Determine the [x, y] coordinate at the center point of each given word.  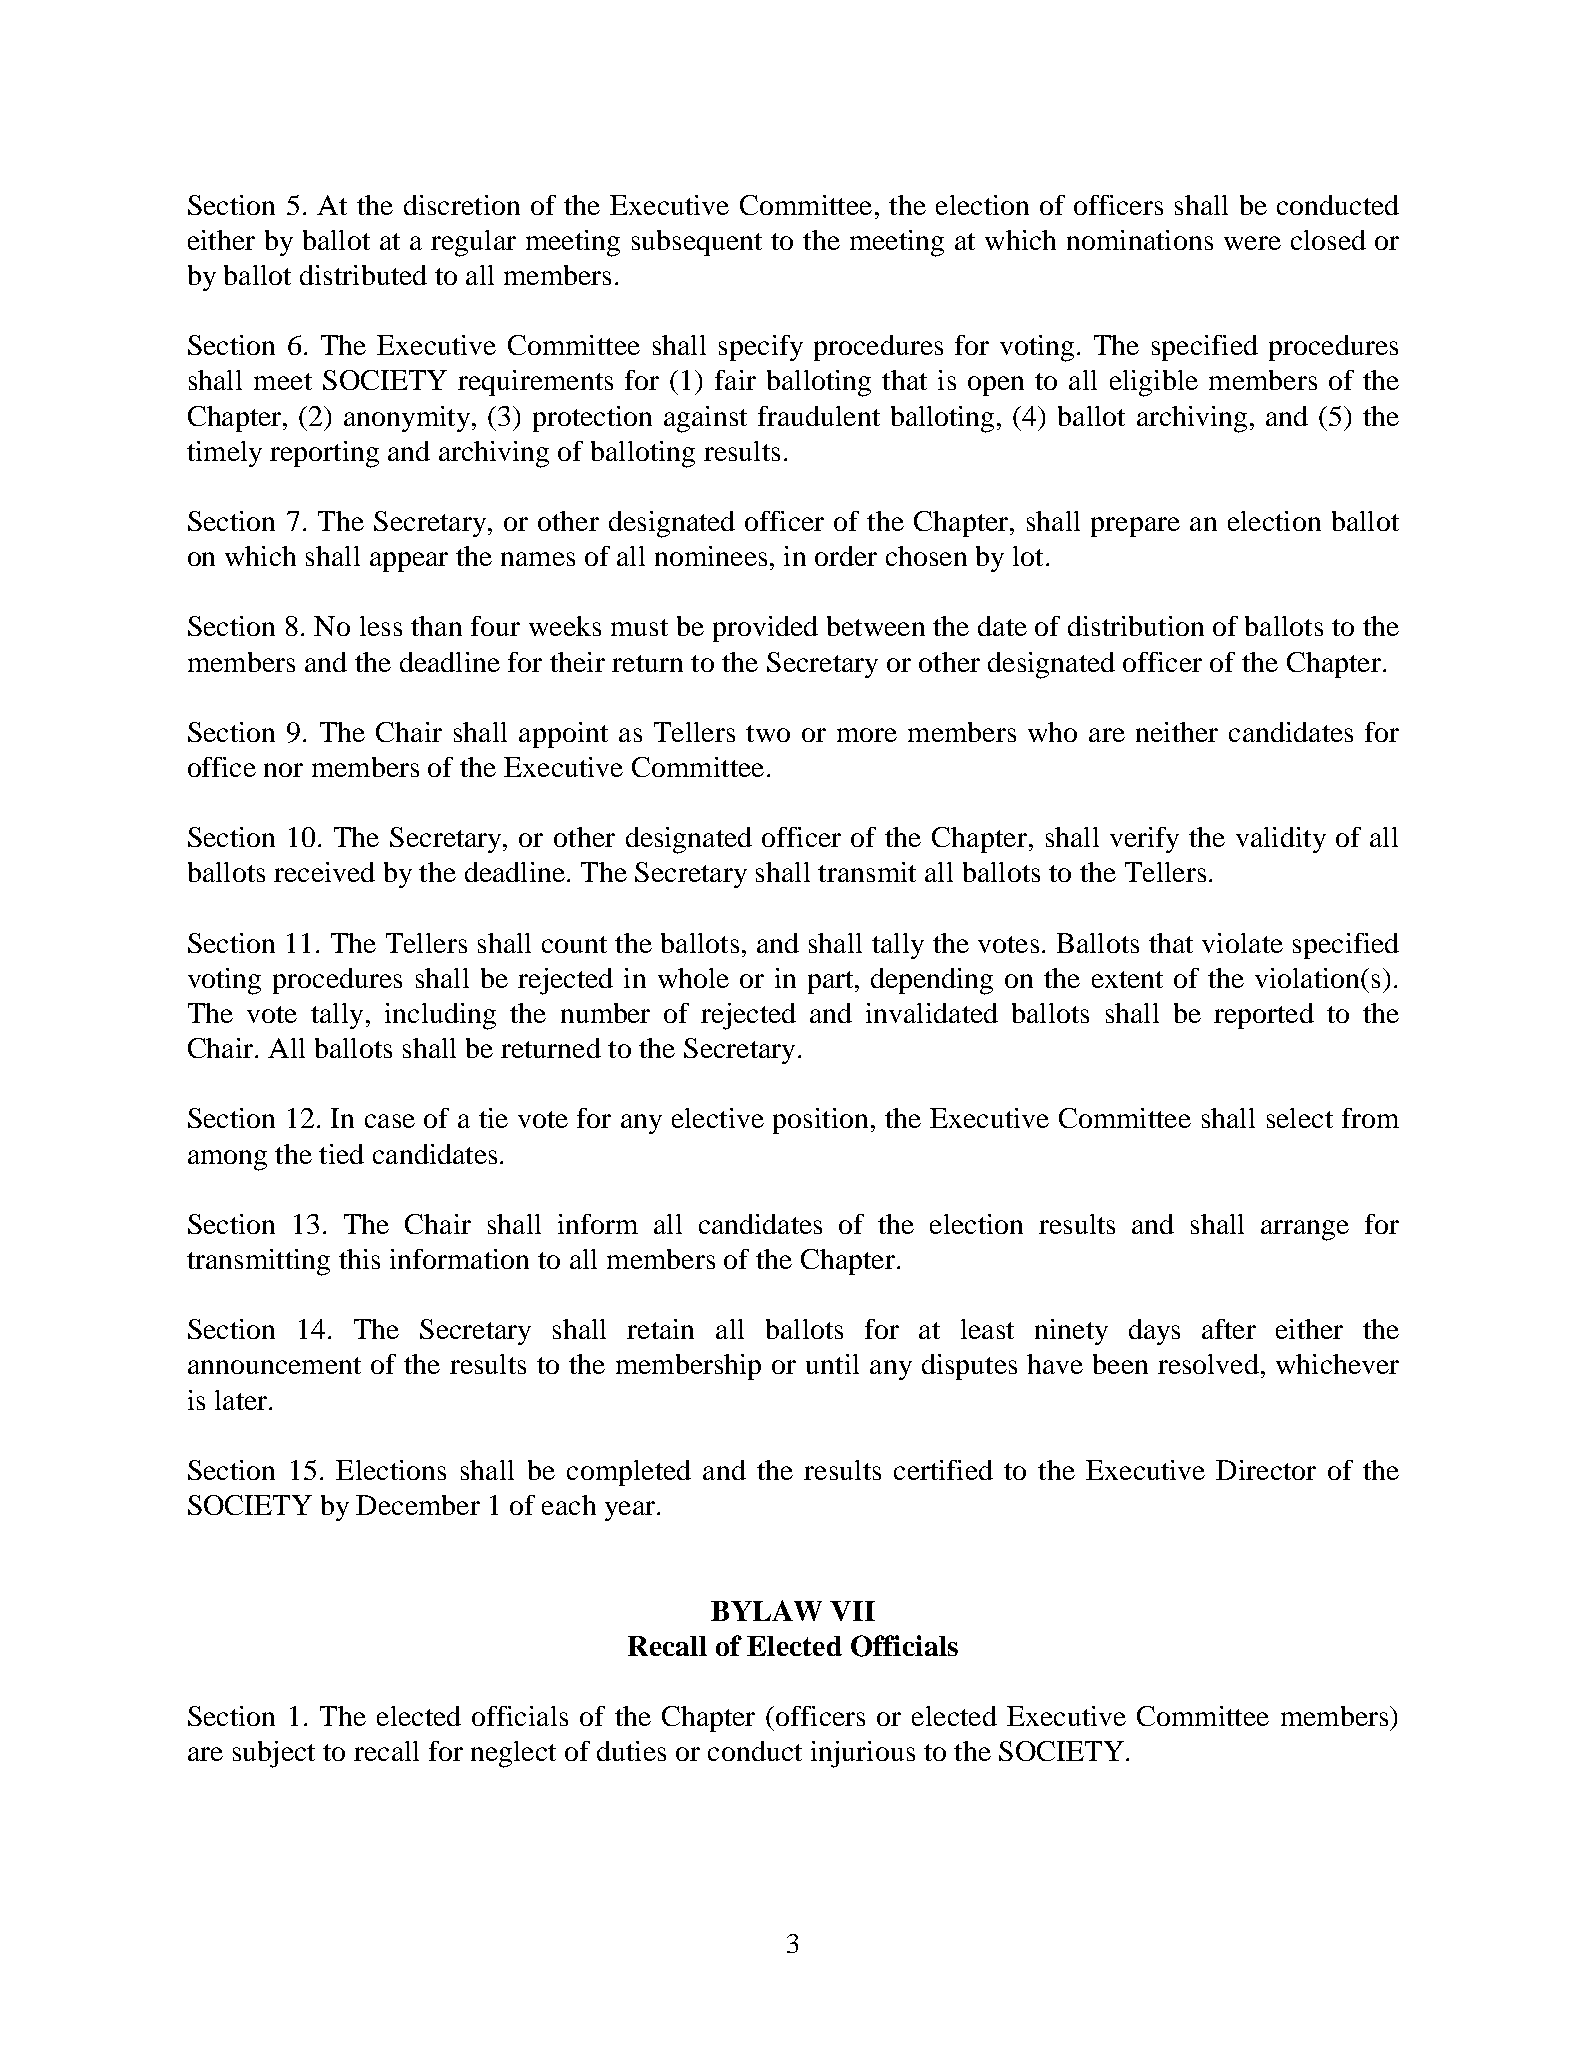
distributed [363, 275]
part [832, 982]
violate [1242, 943]
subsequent [697, 243]
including [440, 1016]
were [1252, 243]
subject [274, 1754]
